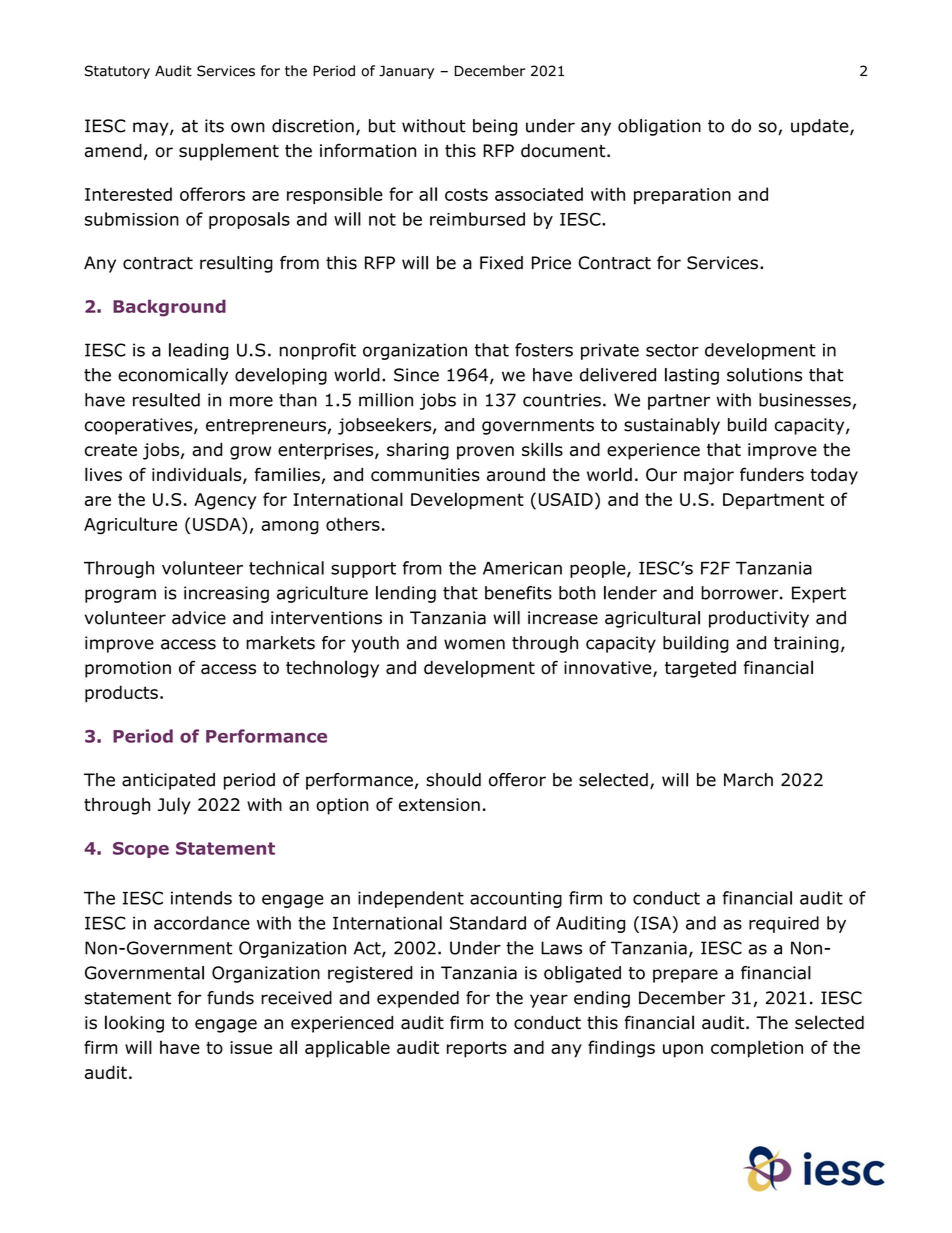 This screenshot has width=952, height=1233. What do you see at coordinates (495, 127) in the screenshot?
I see `being` at bounding box center [495, 127].
